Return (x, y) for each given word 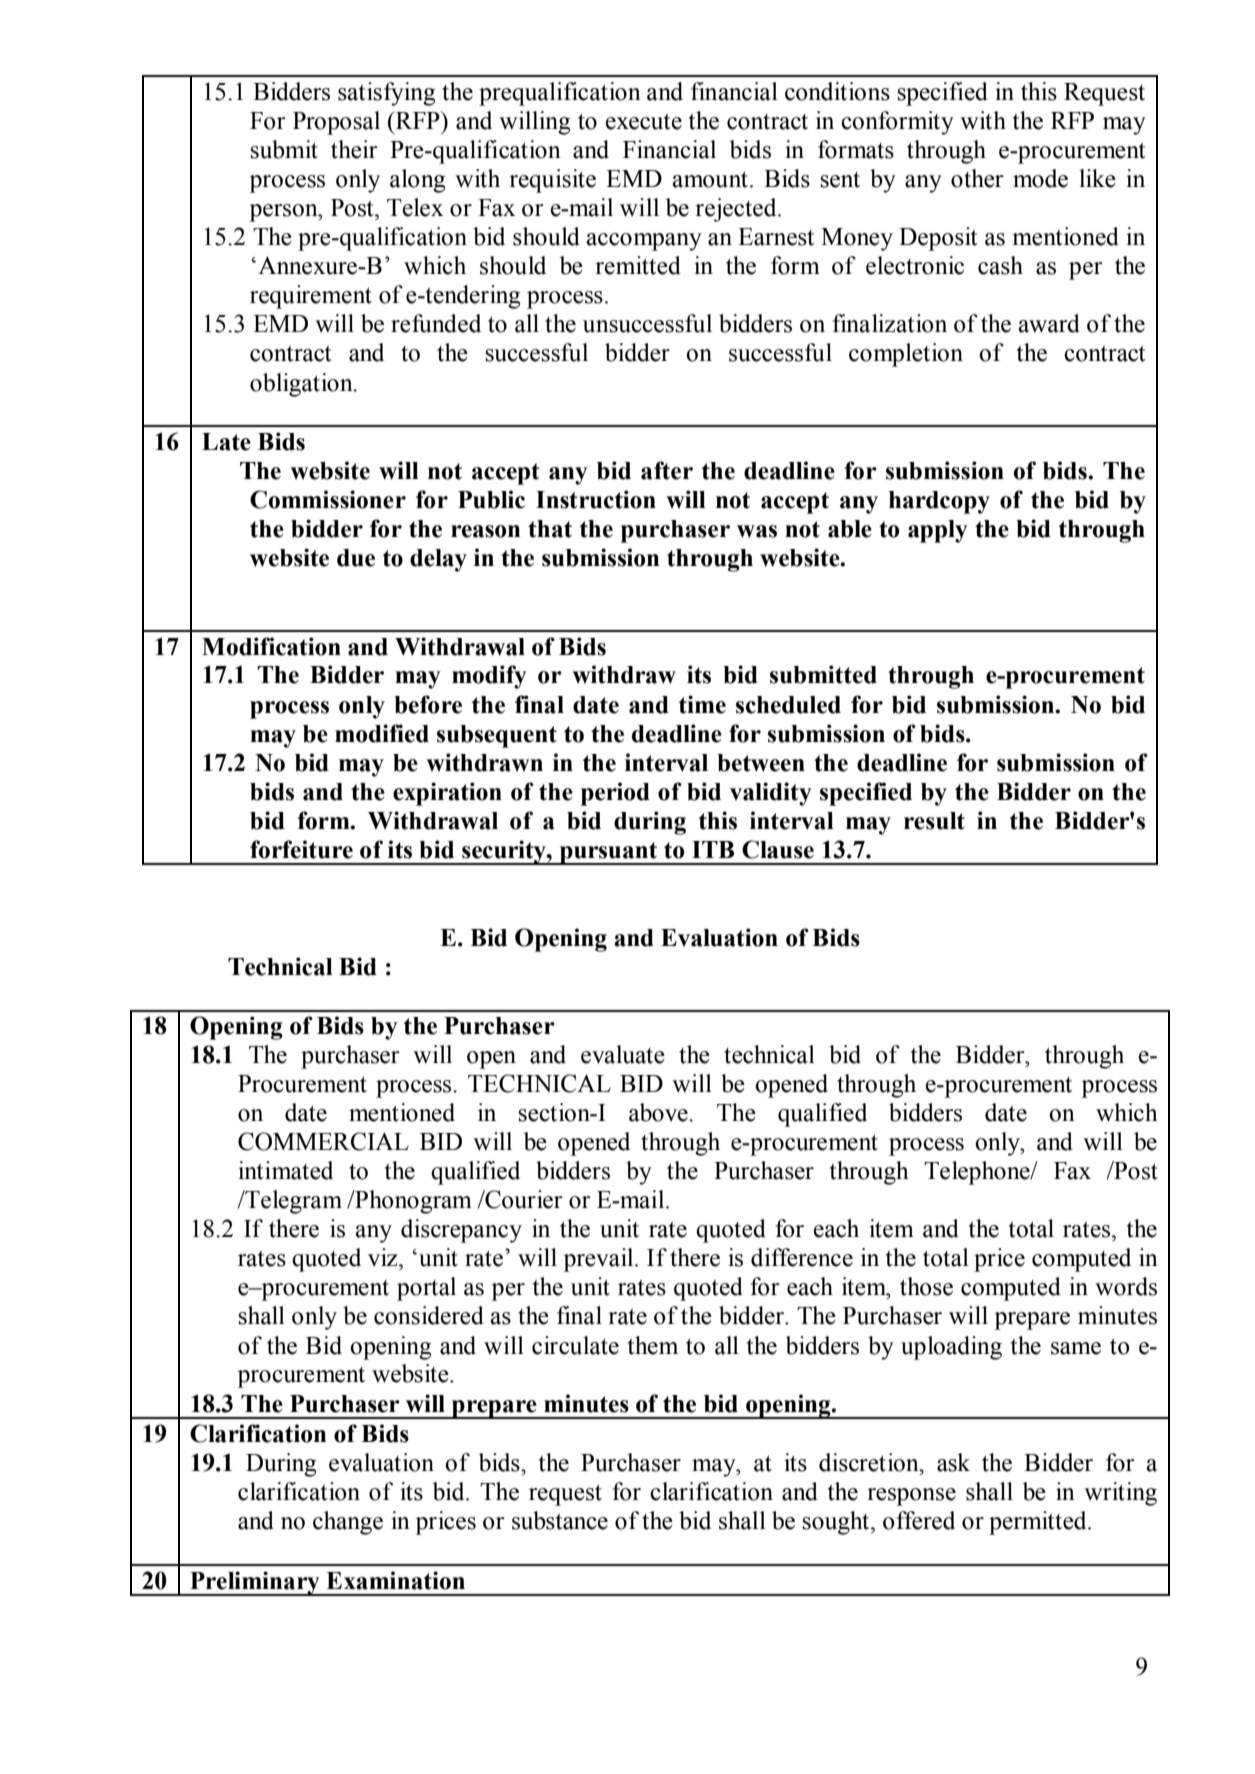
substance (560, 1520)
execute (644, 122)
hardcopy (939, 502)
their (354, 149)
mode (1040, 178)
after (667, 470)
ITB (713, 849)
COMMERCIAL (323, 1141)
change (348, 1523)
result (934, 821)
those (926, 1286)
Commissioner (328, 499)
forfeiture (301, 849)
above (659, 1112)
